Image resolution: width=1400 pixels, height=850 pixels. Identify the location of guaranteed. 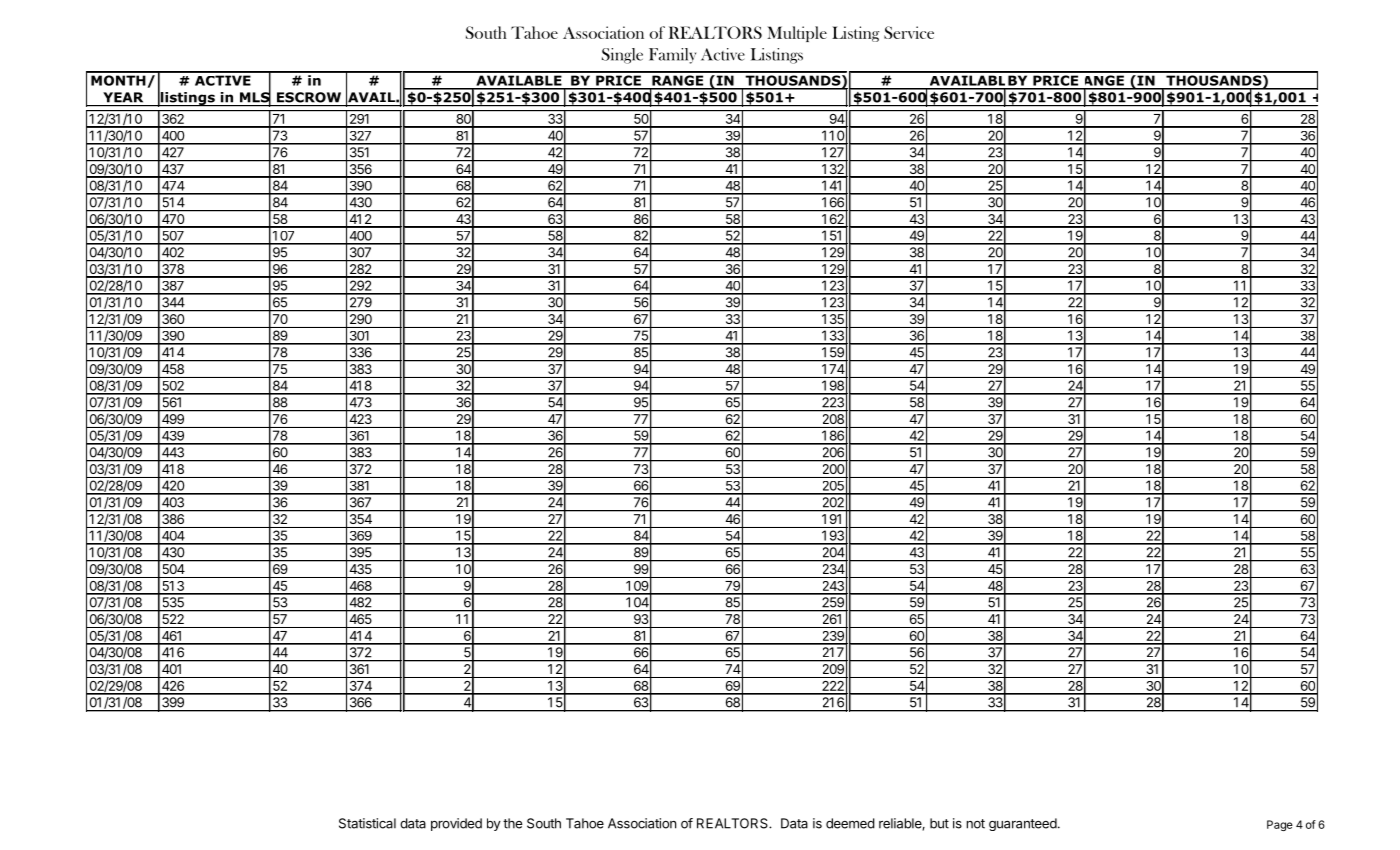
(1023, 824).
